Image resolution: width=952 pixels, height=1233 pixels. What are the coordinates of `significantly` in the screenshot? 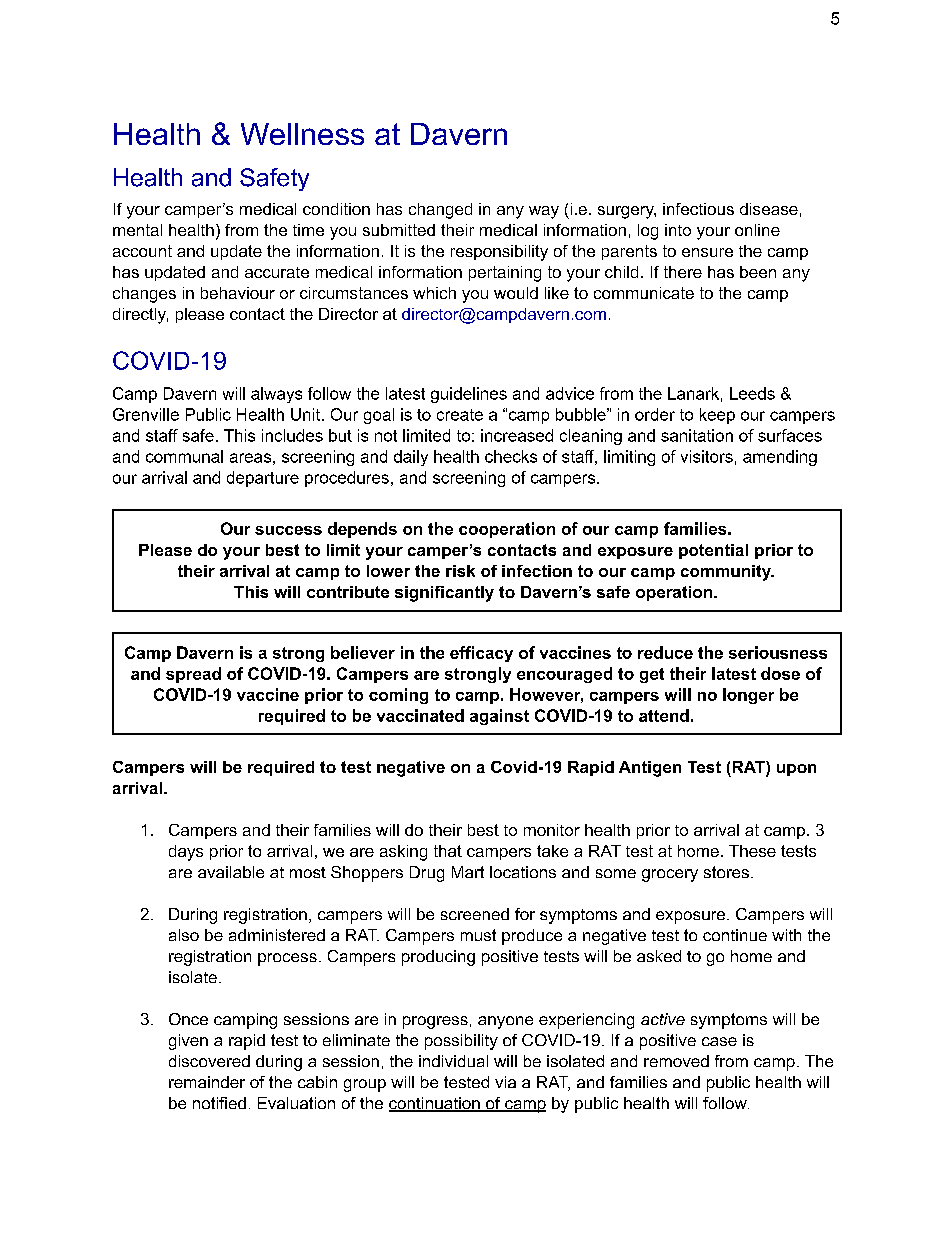 It's located at (444, 594).
